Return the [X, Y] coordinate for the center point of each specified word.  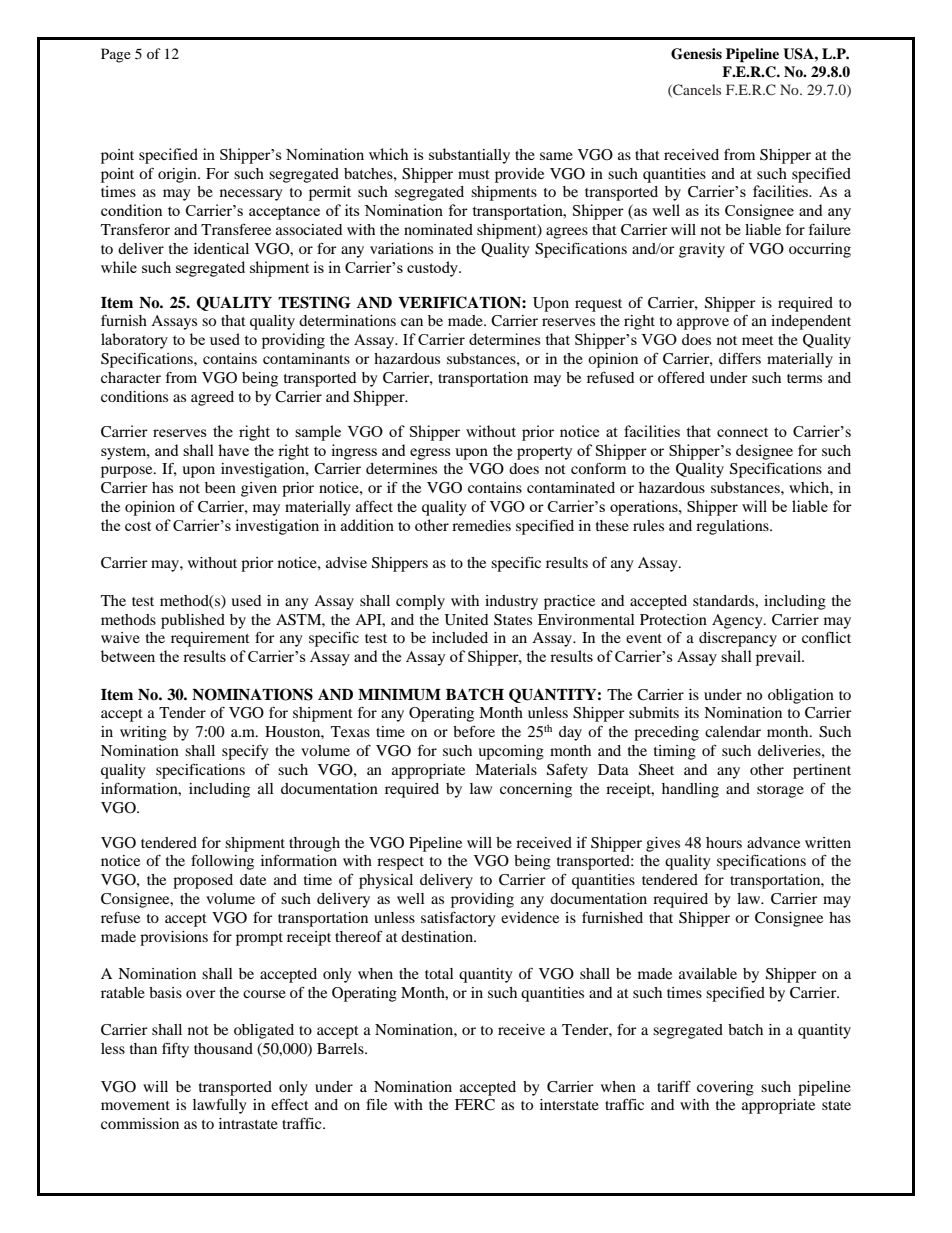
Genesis [696, 54]
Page [116, 55]
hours [724, 842]
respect [400, 863]
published [193, 621]
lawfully [219, 1106]
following [222, 862]
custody [434, 269]
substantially [469, 156]
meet [758, 340]
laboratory [134, 341]
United [466, 620]
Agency [738, 621]
